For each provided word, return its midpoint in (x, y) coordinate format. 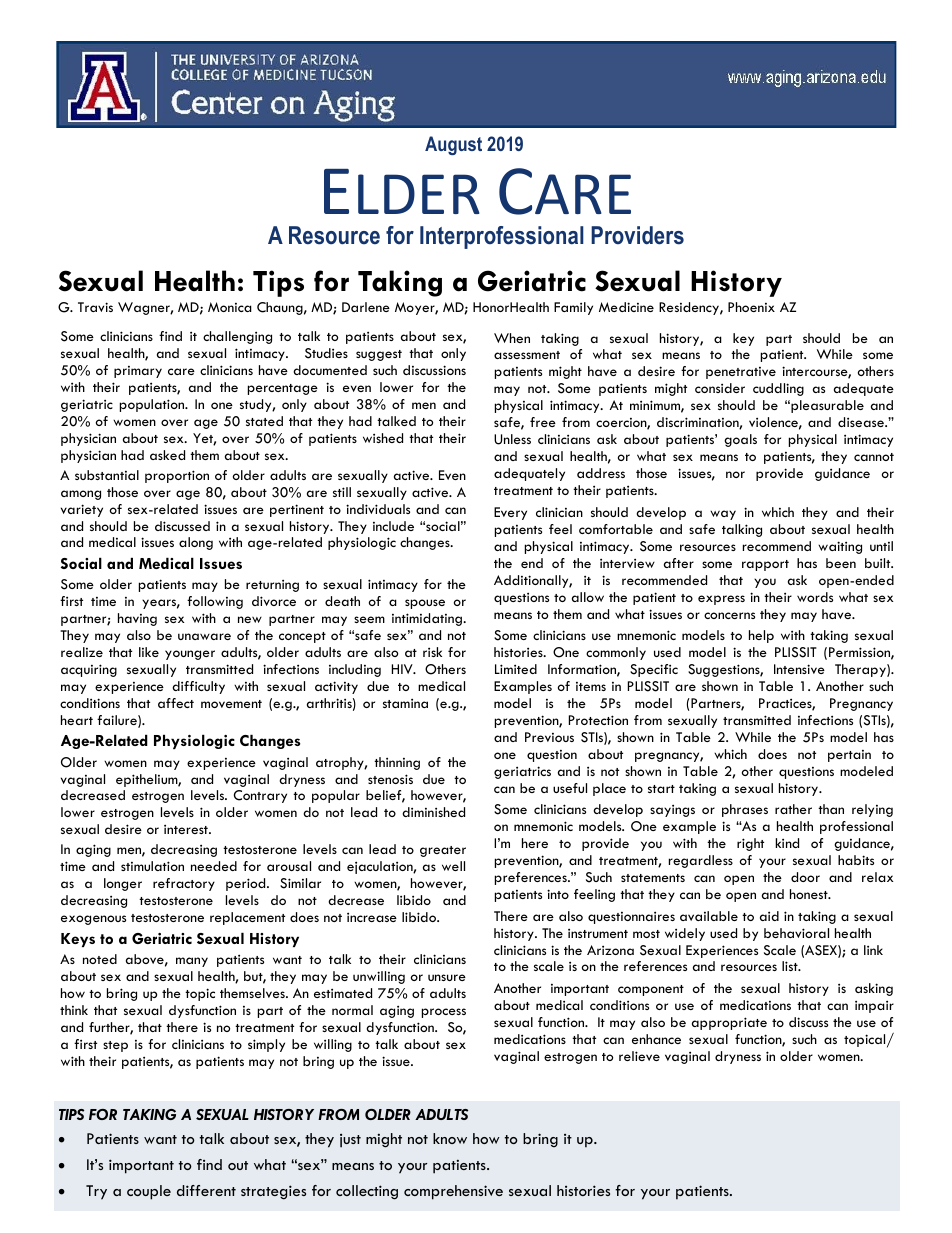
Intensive (799, 669)
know (450, 1138)
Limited (516, 669)
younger (190, 655)
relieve (639, 1056)
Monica (230, 307)
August (453, 145)
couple (149, 1192)
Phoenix (751, 307)
